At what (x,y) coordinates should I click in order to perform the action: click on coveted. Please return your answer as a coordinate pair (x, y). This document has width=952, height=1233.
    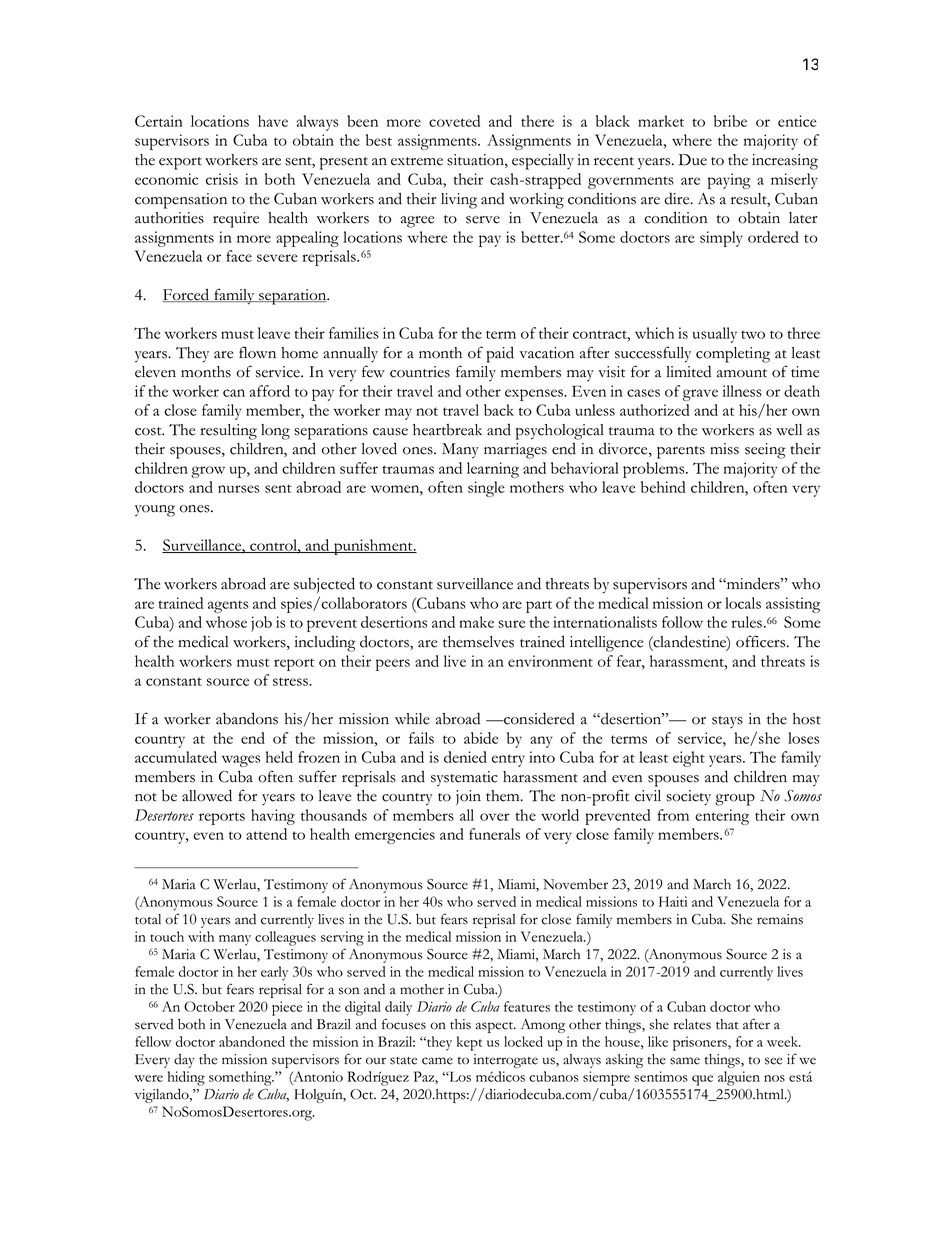
    Looking at the image, I should click on (454, 121).
